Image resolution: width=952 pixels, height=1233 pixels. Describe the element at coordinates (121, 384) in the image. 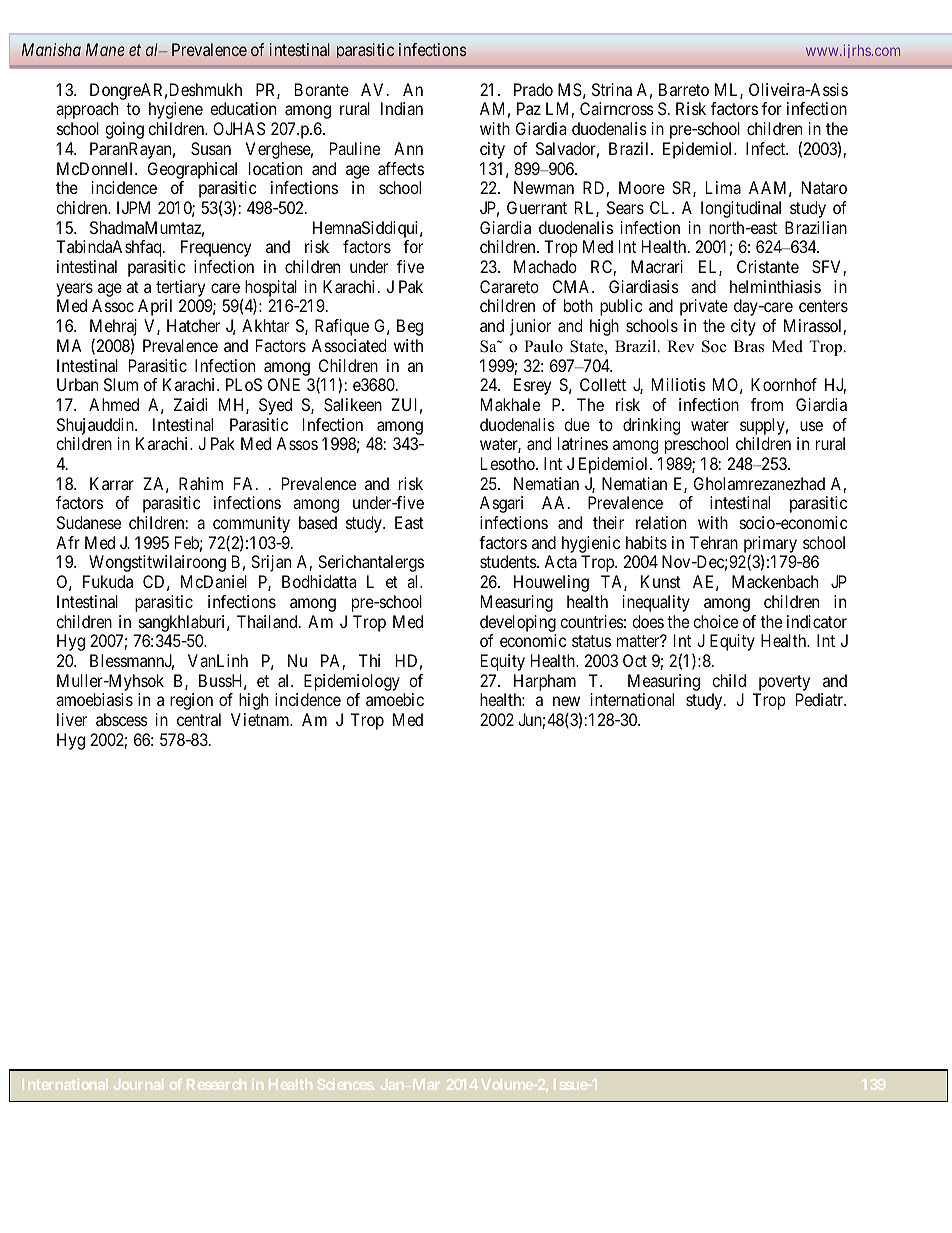

I see `Slum` at that location.
